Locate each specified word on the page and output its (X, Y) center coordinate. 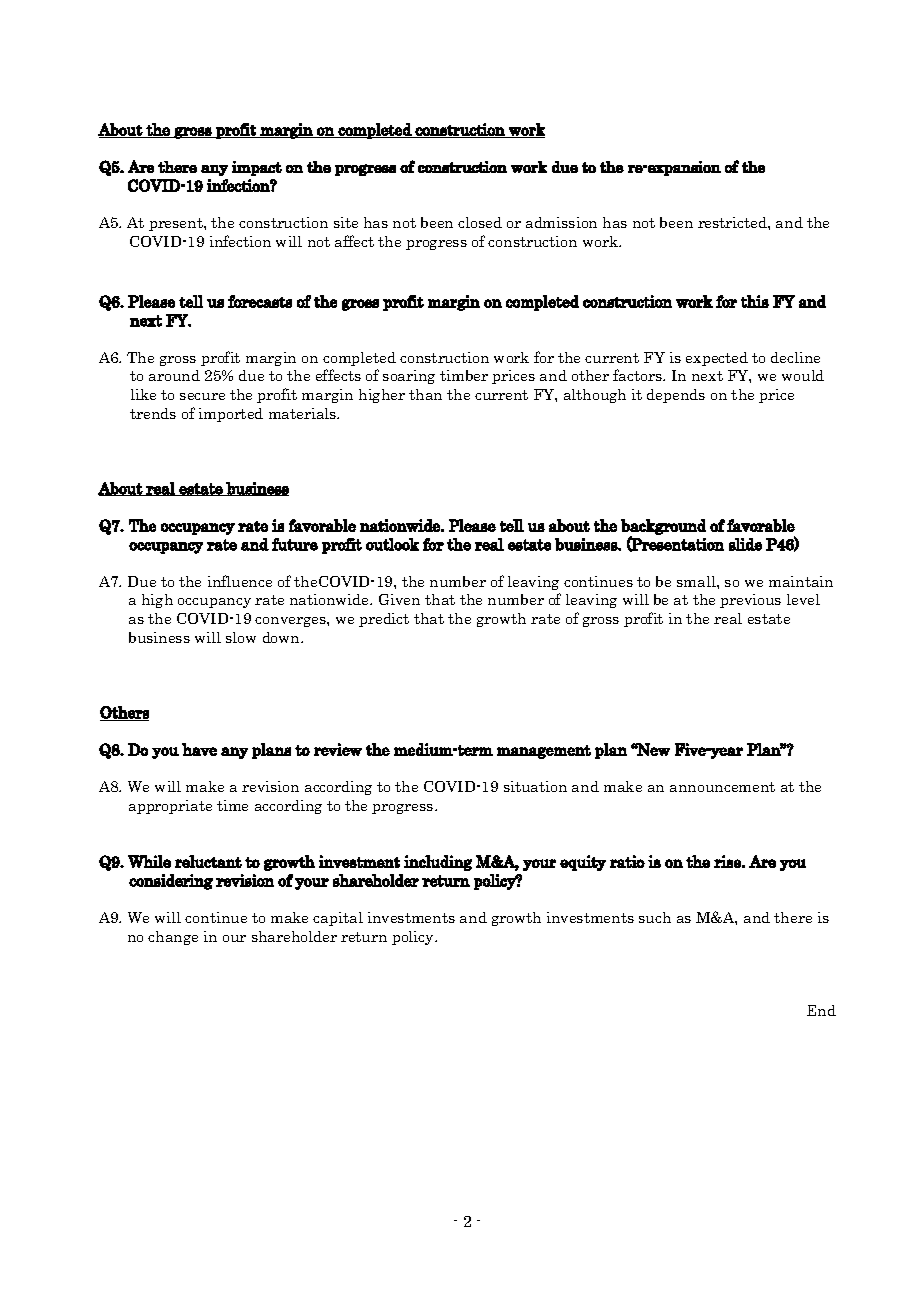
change (173, 938)
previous (750, 601)
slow (241, 637)
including (438, 863)
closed (480, 222)
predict (384, 620)
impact (257, 168)
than (425, 394)
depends (676, 396)
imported (231, 415)
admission (561, 222)
